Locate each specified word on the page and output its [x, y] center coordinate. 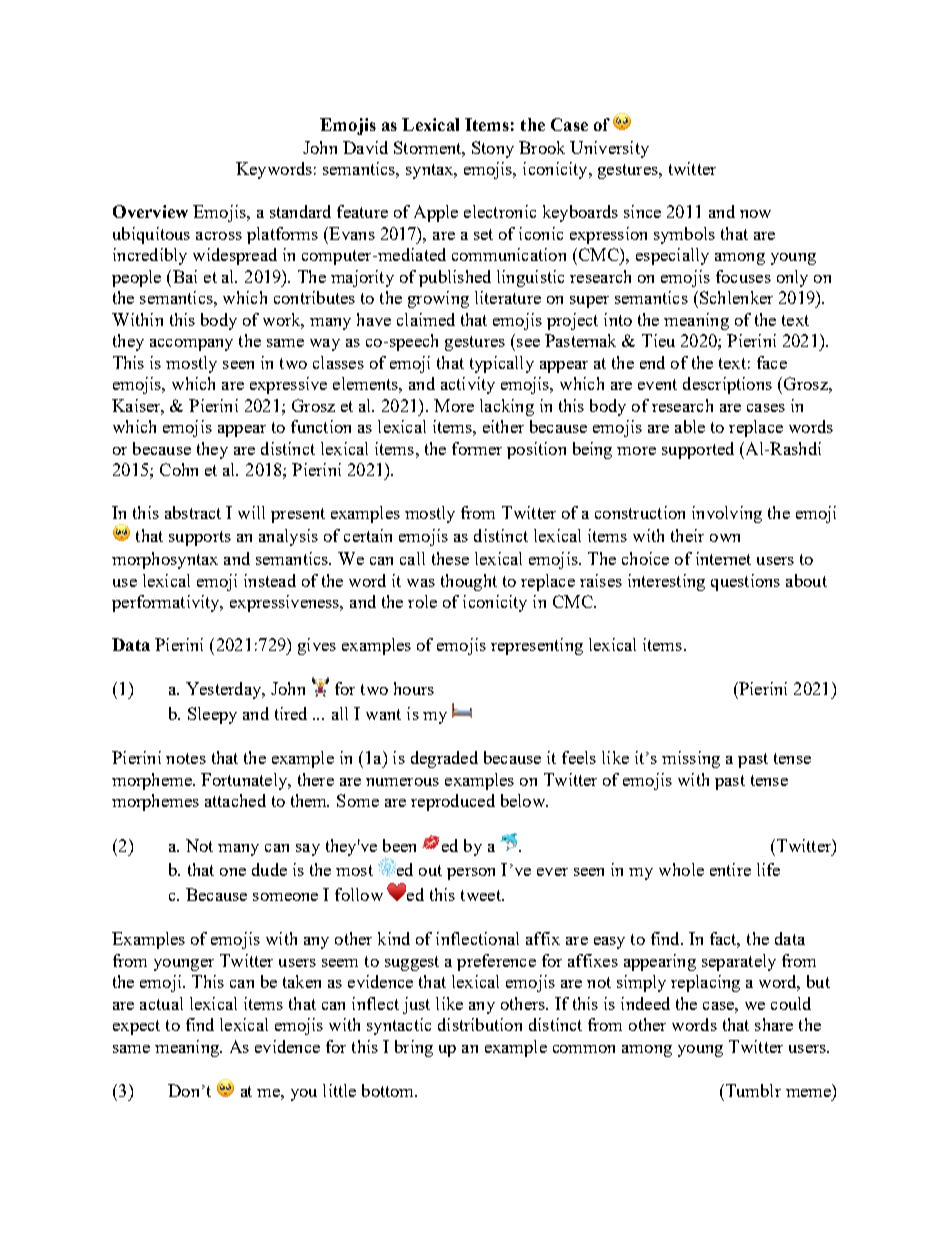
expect [136, 1027]
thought [469, 582]
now [755, 214]
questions [745, 582]
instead [270, 580]
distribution [480, 1024]
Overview [150, 211]
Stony [493, 149]
